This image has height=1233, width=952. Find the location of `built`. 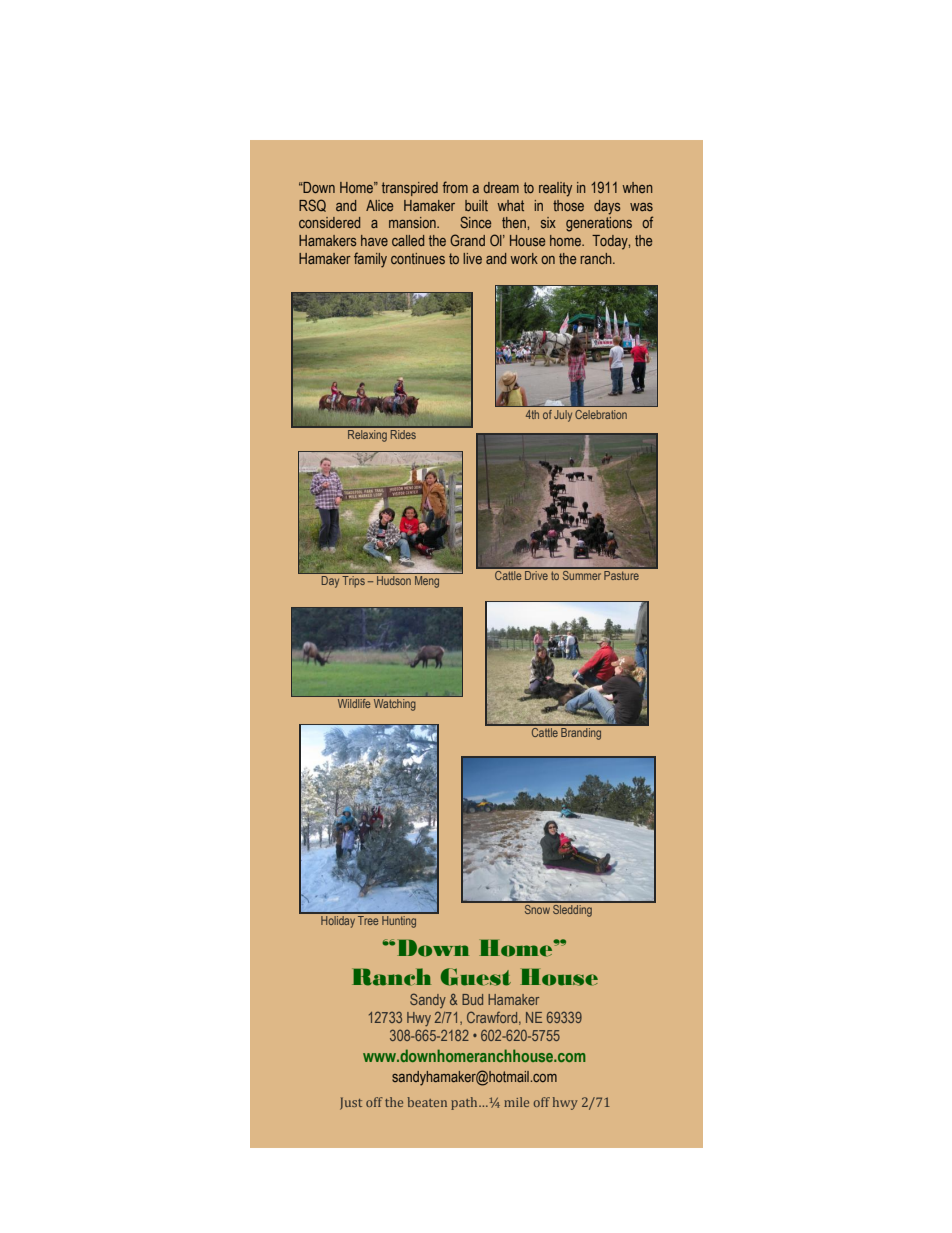

built is located at coordinates (476, 205).
